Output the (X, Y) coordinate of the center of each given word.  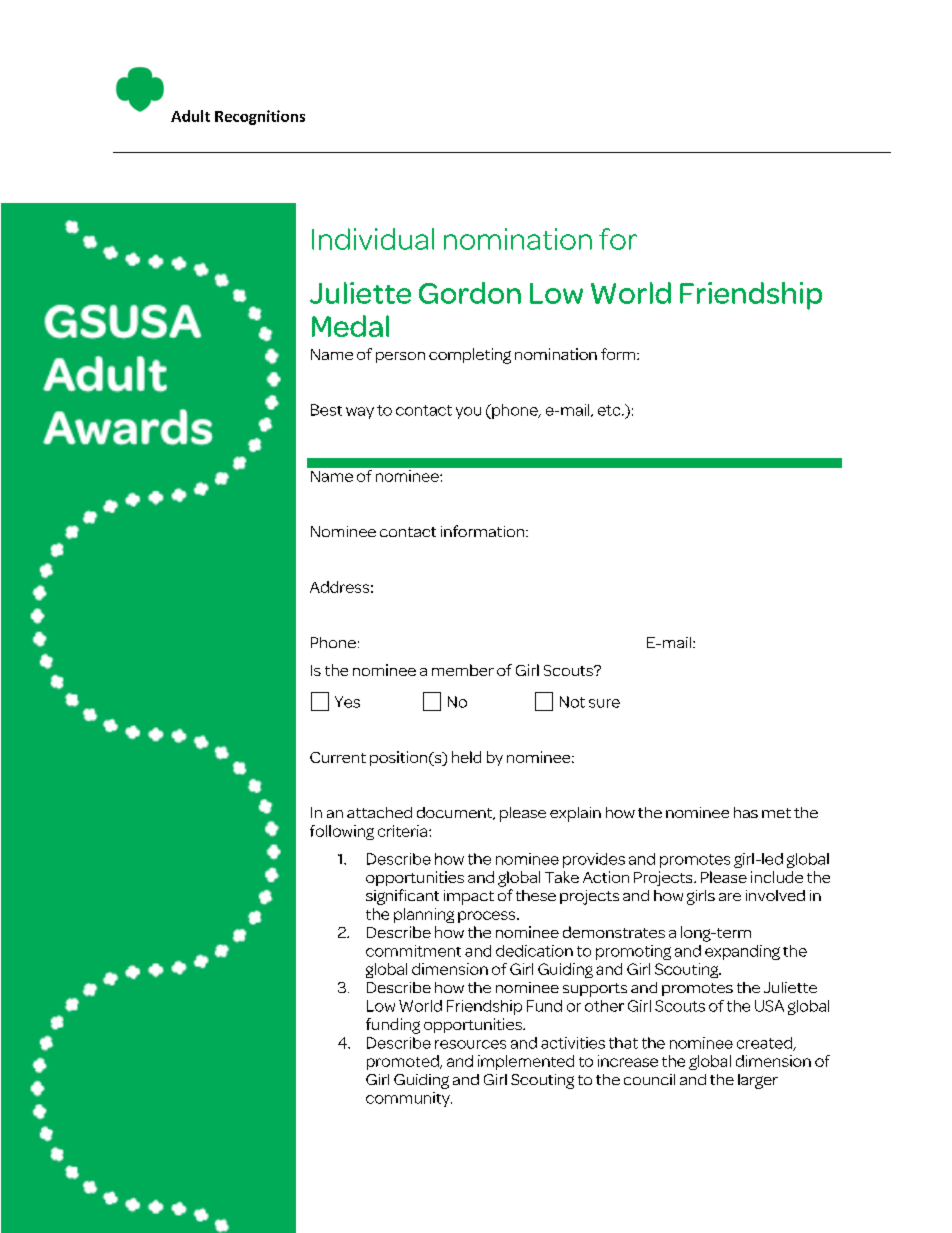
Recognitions (260, 117)
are (730, 897)
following (342, 832)
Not (572, 702)
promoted (404, 1062)
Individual (373, 239)
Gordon (470, 293)
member (463, 670)
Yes (347, 702)
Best (326, 410)
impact (469, 897)
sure (604, 703)
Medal (350, 326)
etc (610, 410)
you (468, 413)
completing (470, 356)
